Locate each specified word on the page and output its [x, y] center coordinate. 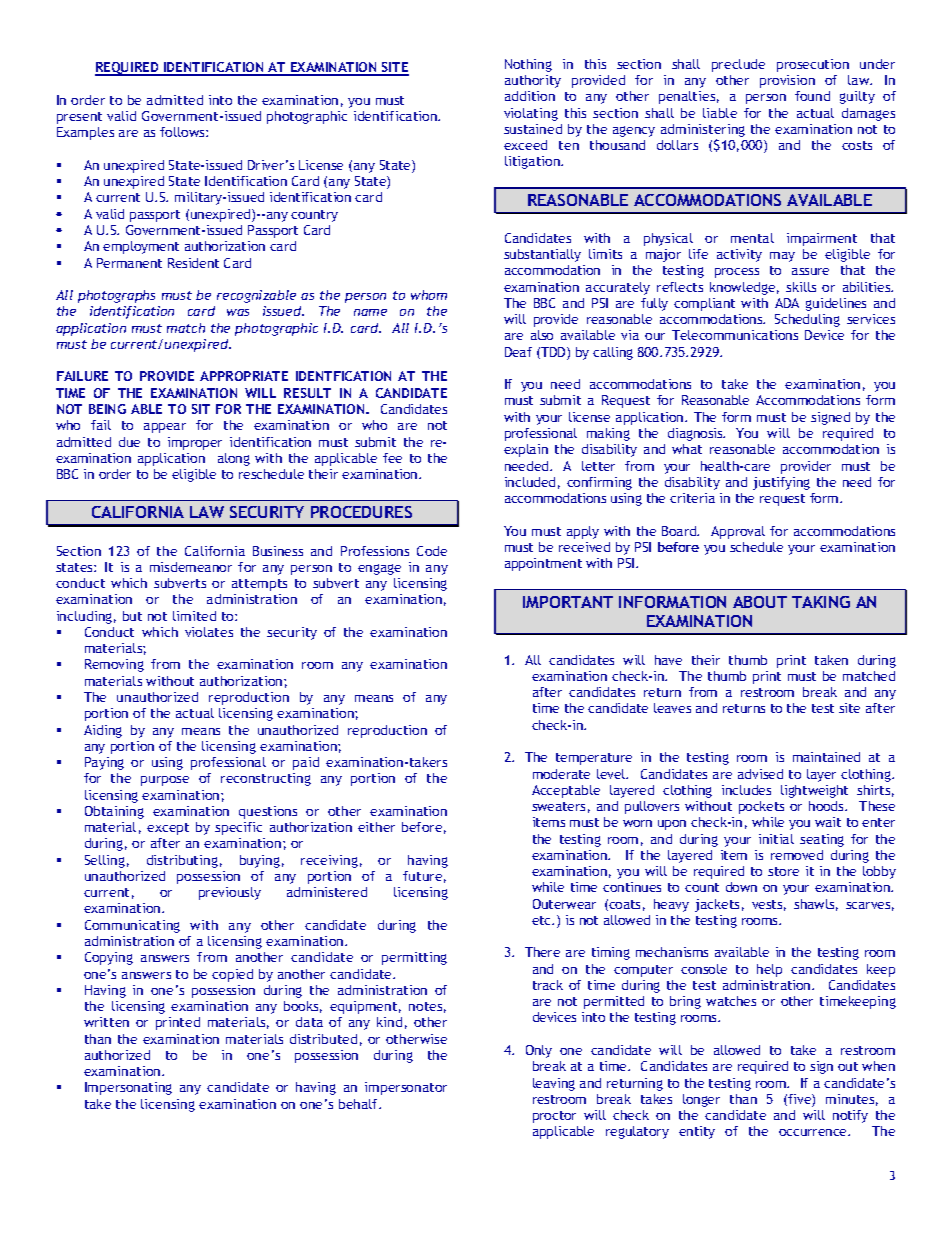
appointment [543, 564]
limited [194, 616]
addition [530, 96]
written [106, 1022]
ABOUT [760, 602]
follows [183, 132]
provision [787, 81]
